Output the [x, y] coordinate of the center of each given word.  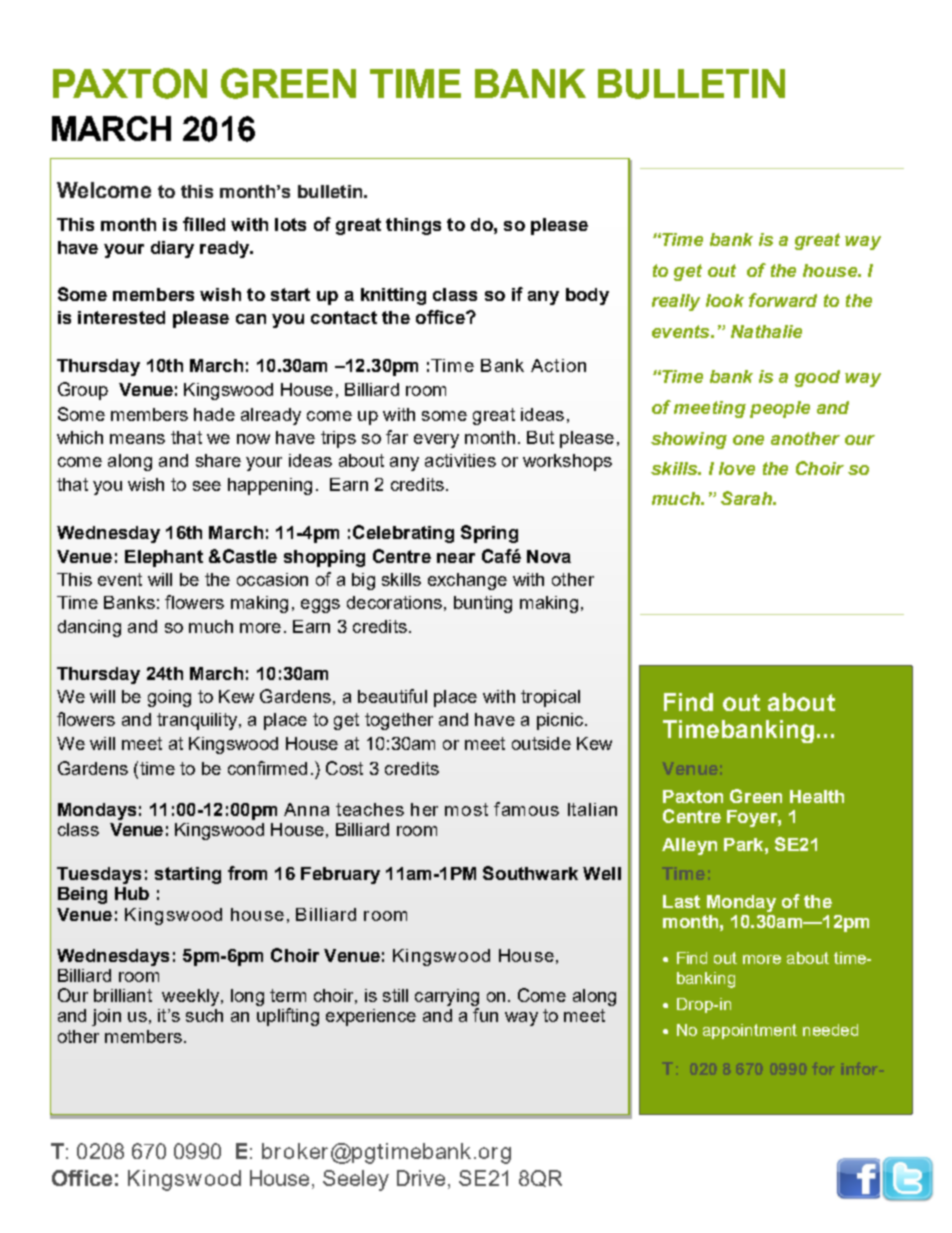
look [725, 300]
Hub [132, 893]
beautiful [392, 696]
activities [460, 460]
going [169, 698]
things [413, 226]
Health [817, 796]
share [218, 460]
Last [681, 901]
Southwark [530, 873]
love [737, 468]
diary [172, 249]
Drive [421, 1178]
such [204, 1015]
